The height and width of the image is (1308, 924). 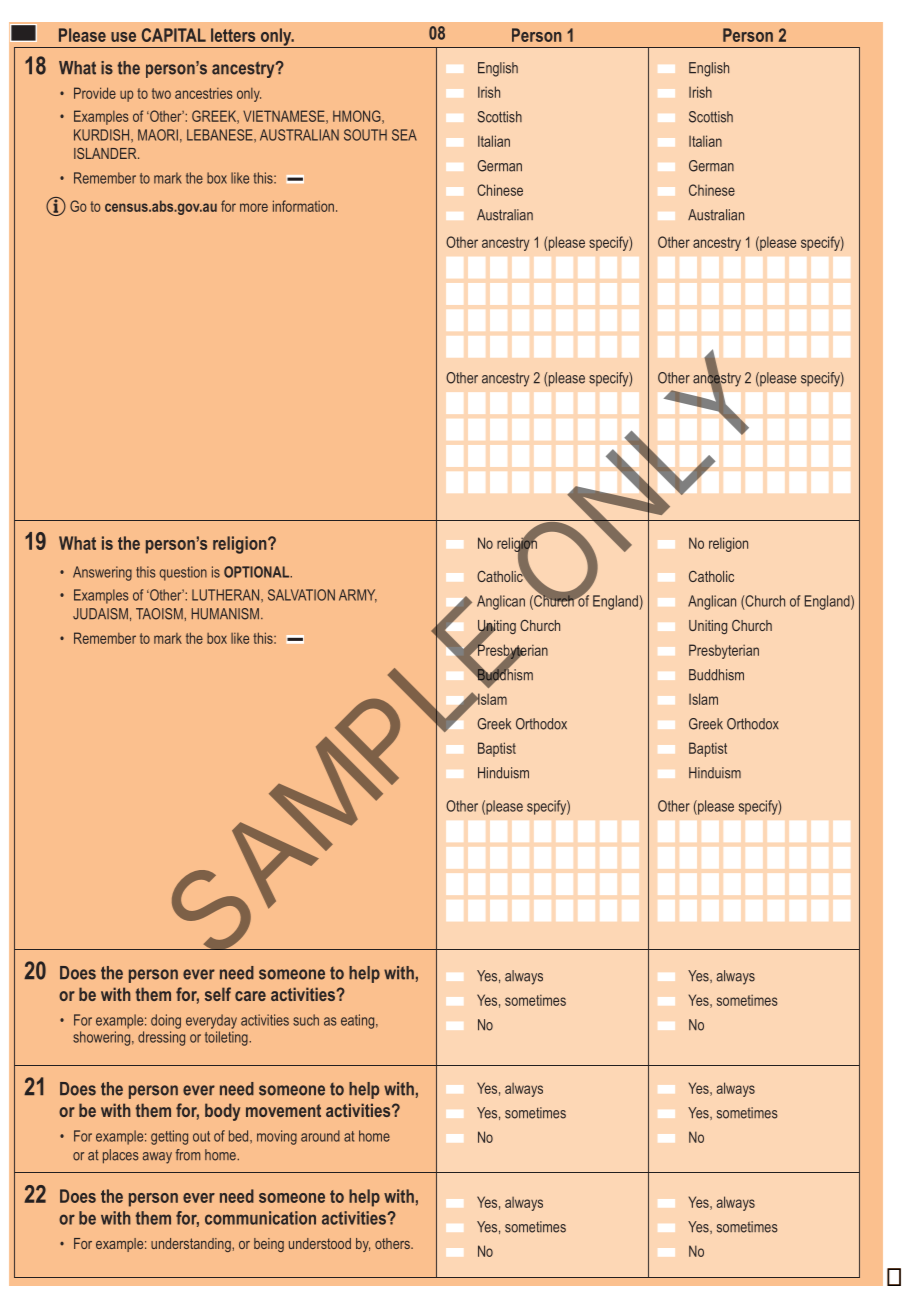 I want to click on use, so click(x=123, y=37).
